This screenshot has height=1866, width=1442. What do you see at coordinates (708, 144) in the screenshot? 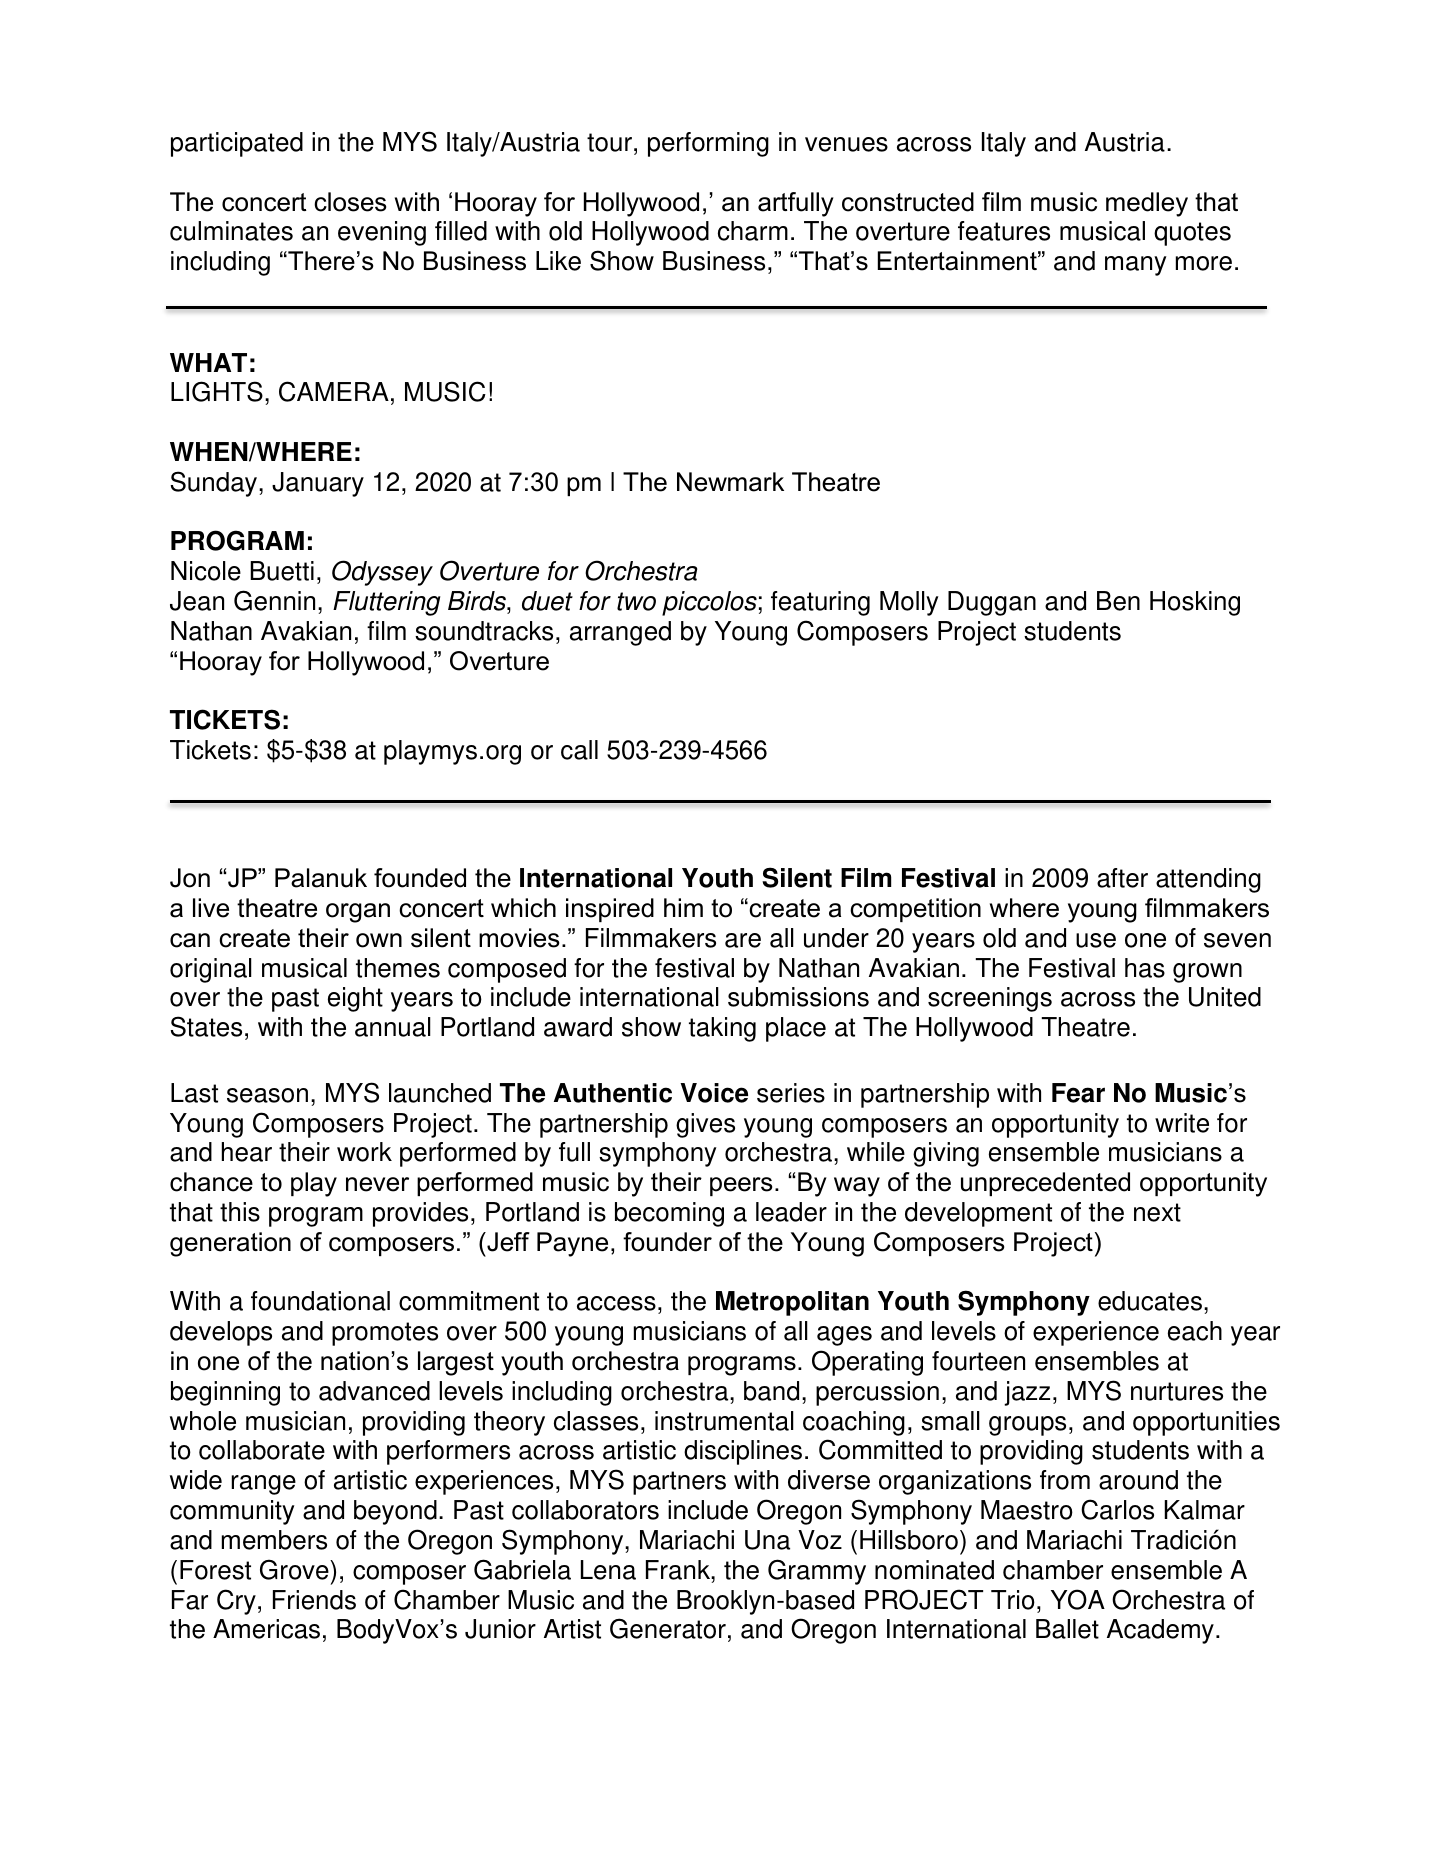
I see `performing` at bounding box center [708, 144].
